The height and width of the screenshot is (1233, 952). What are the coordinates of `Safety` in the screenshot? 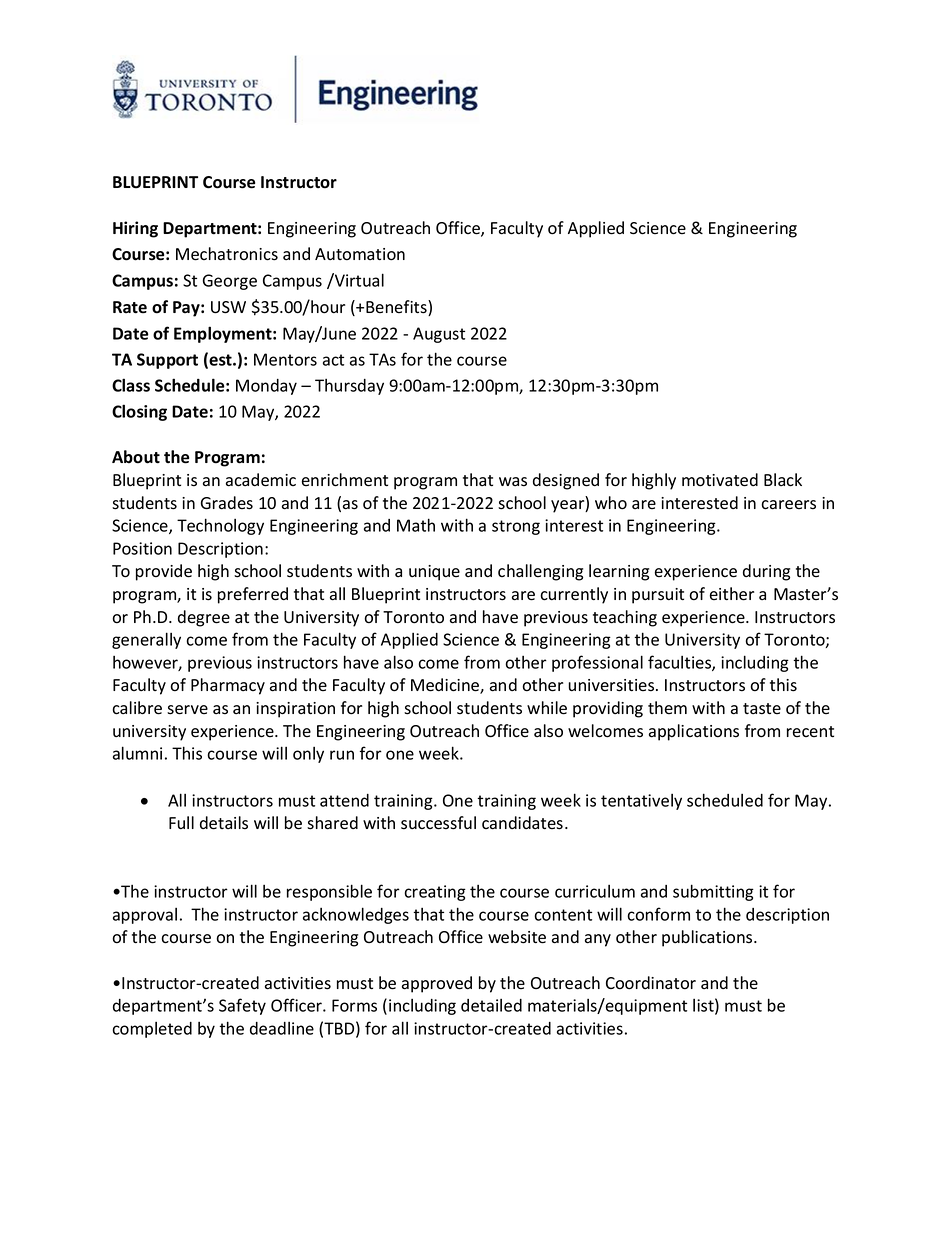 It's located at (242, 1006).
